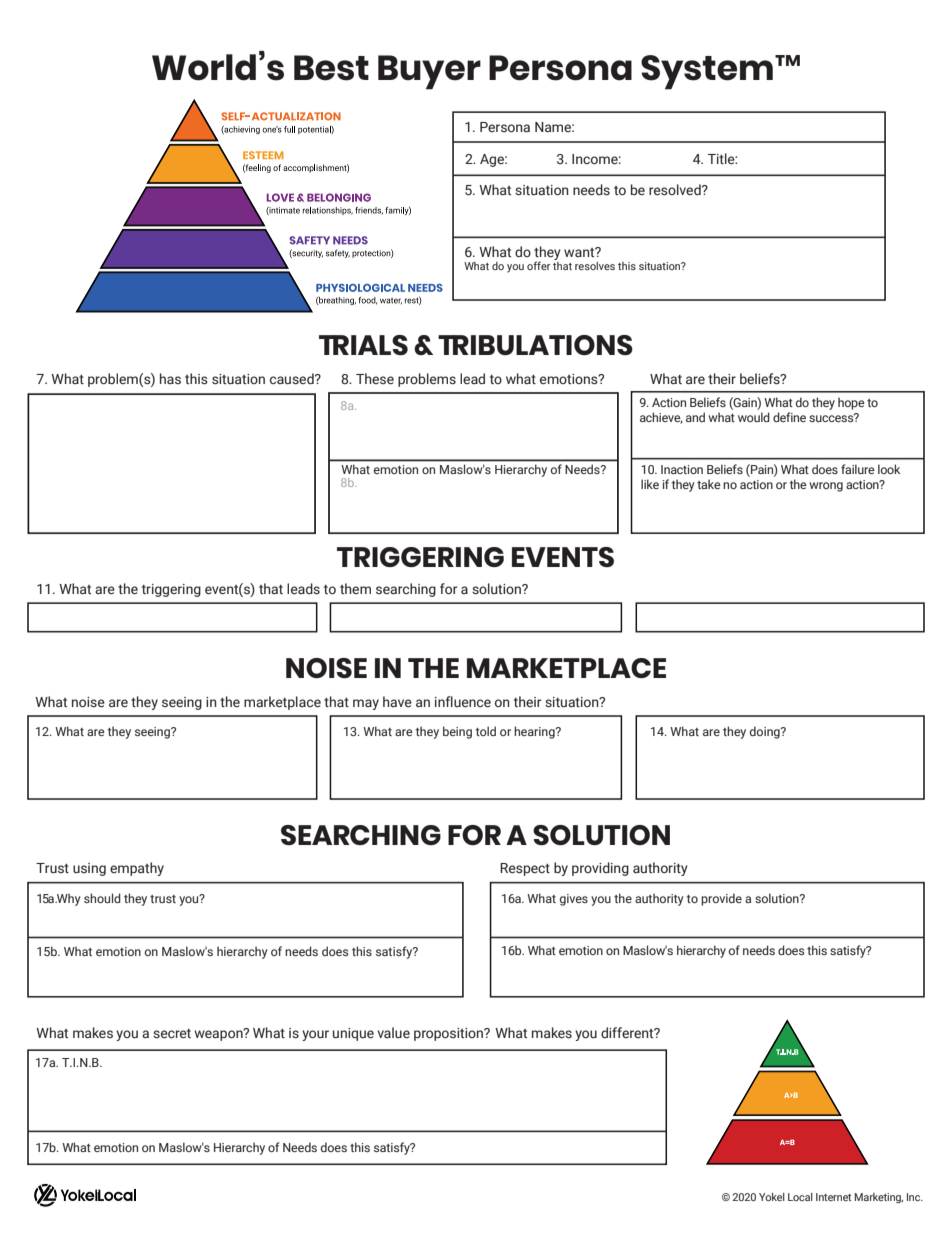  I want to click on secret, so click(172, 1034).
